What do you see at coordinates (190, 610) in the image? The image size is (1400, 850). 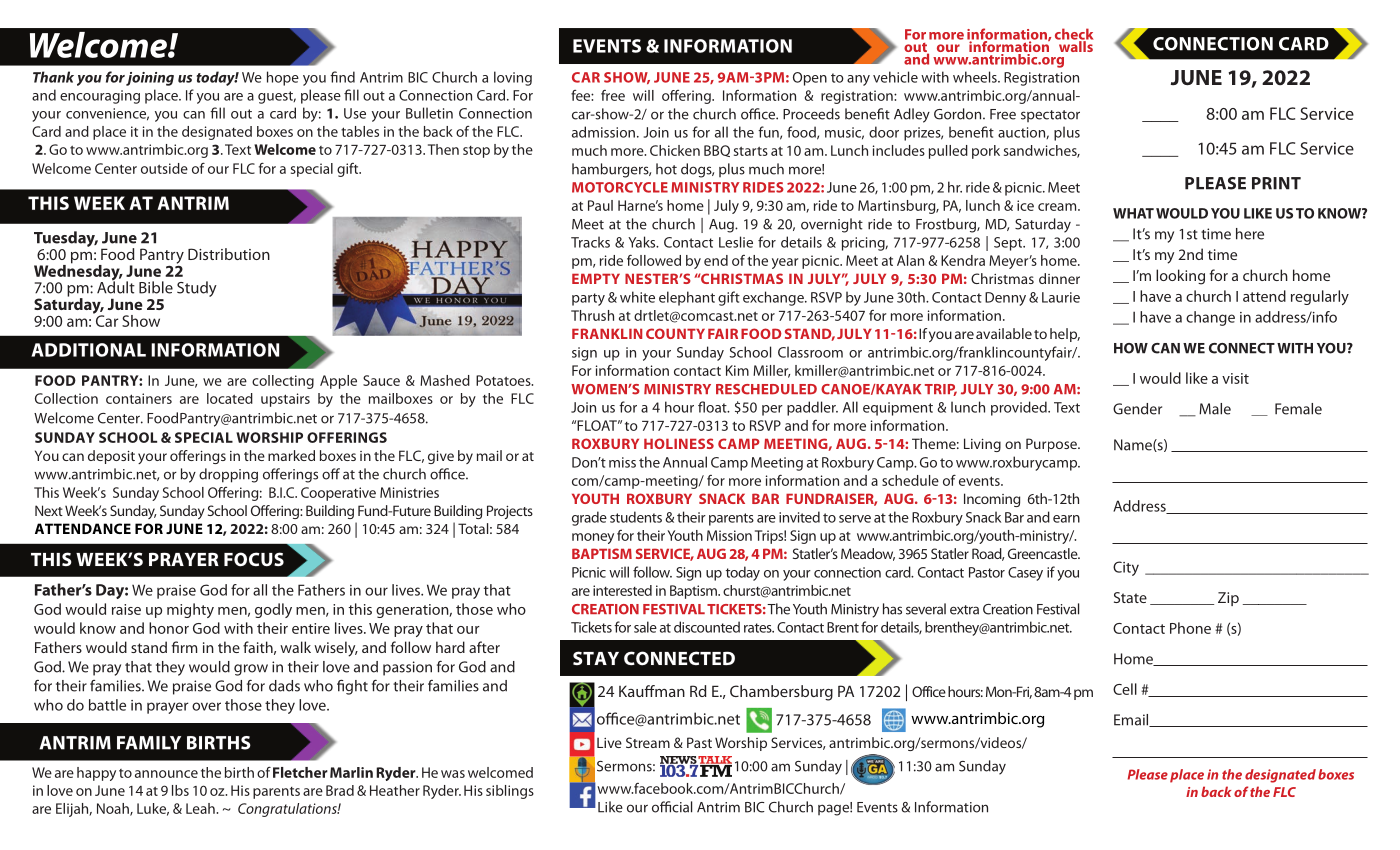 I see `mighty` at bounding box center [190, 610].
